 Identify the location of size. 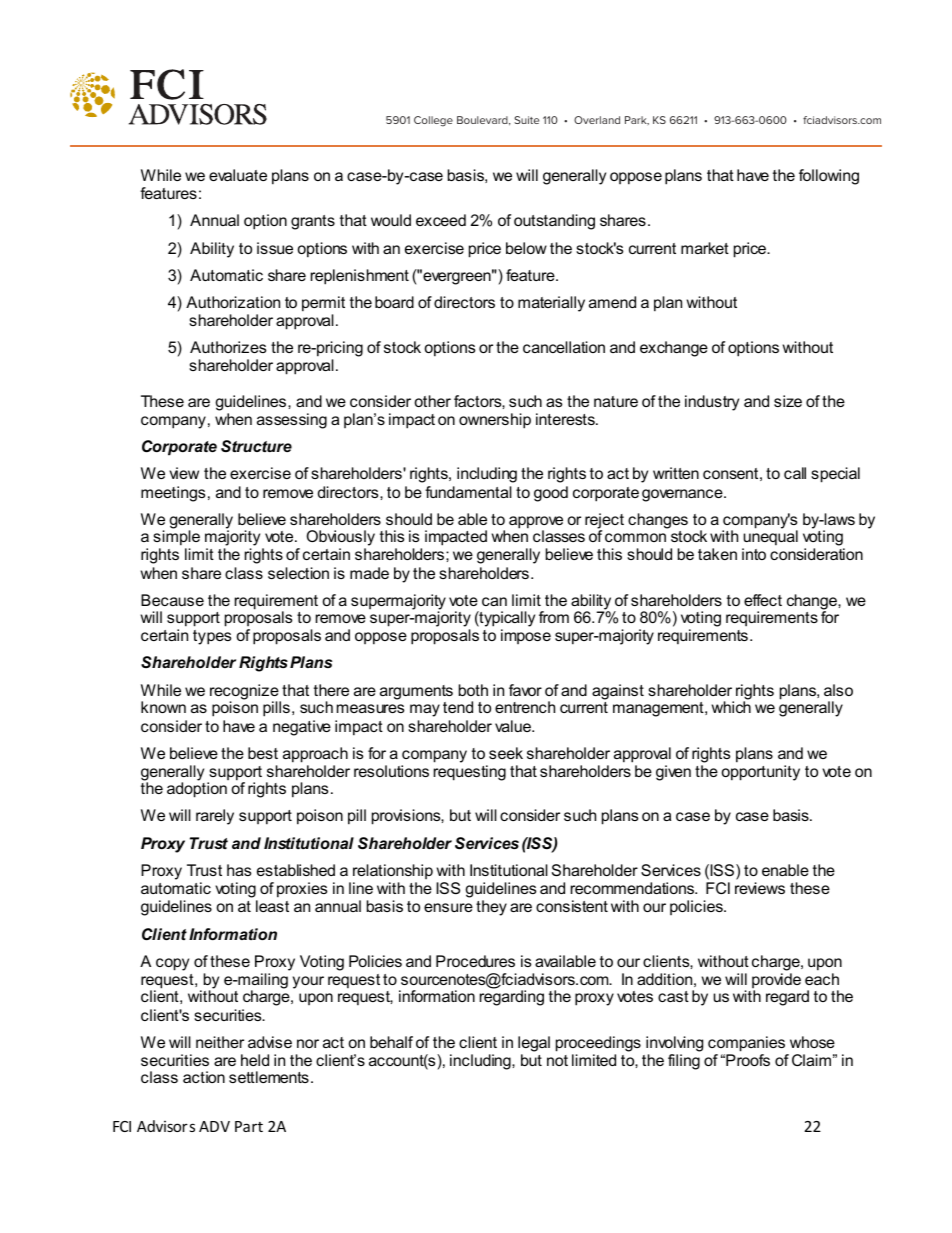
(788, 401).
